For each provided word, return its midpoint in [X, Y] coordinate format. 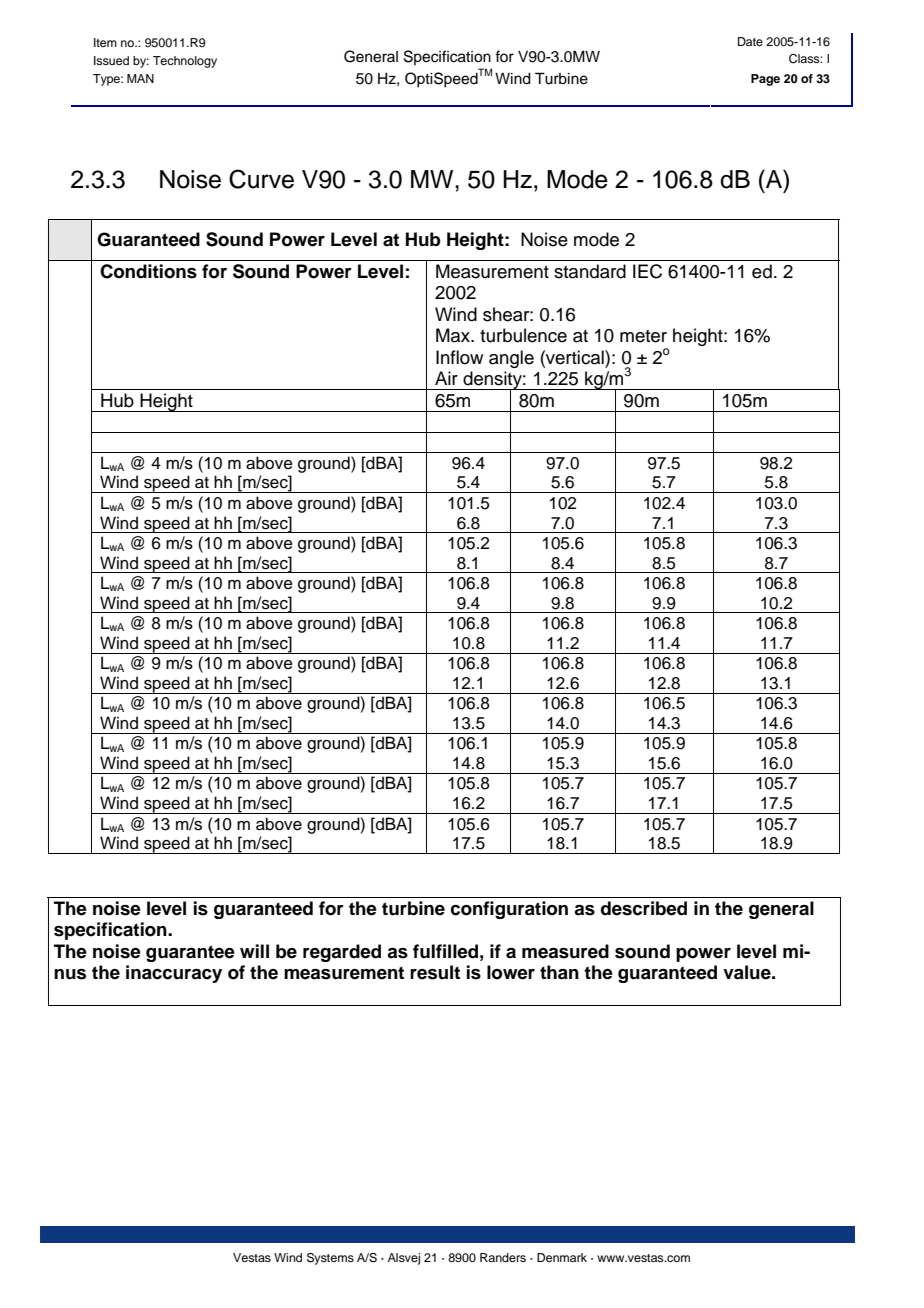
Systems [330, 1259]
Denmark [562, 1257]
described [644, 908]
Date [750, 41]
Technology [185, 62]
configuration [509, 910]
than [559, 972]
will [254, 951]
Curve [261, 179]
